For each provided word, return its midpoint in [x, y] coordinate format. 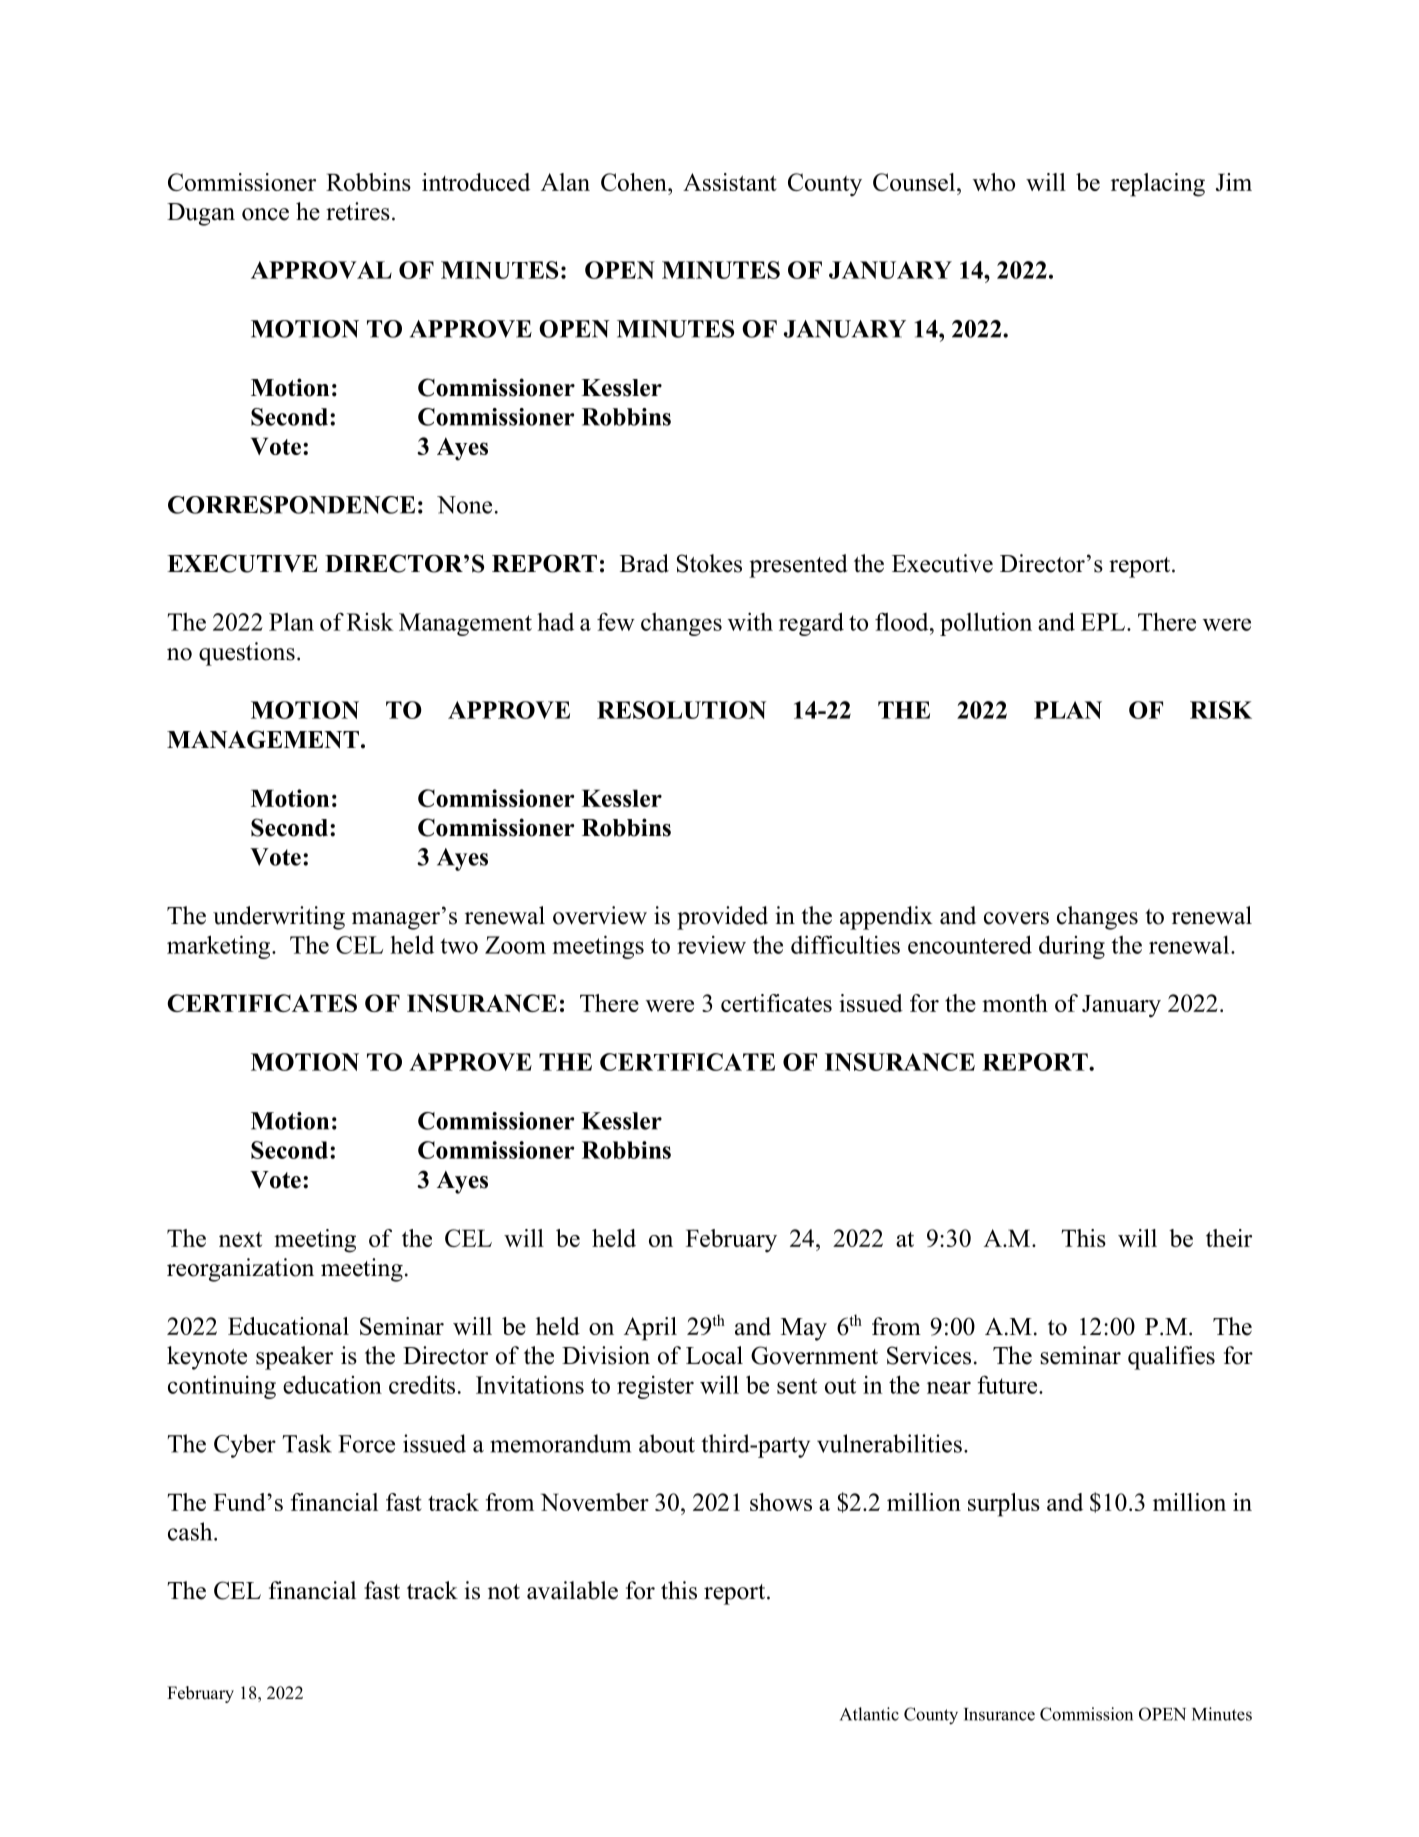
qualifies [1171, 1358]
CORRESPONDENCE [291, 505]
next [240, 1239]
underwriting [279, 918]
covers [1016, 918]
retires [358, 211]
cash [191, 1531]
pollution [986, 624]
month [1015, 1003]
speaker [294, 1358]
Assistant [730, 182]
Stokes [709, 563]
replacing [1158, 185]
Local [714, 1355]
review [711, 944]
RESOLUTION [681, 710]
